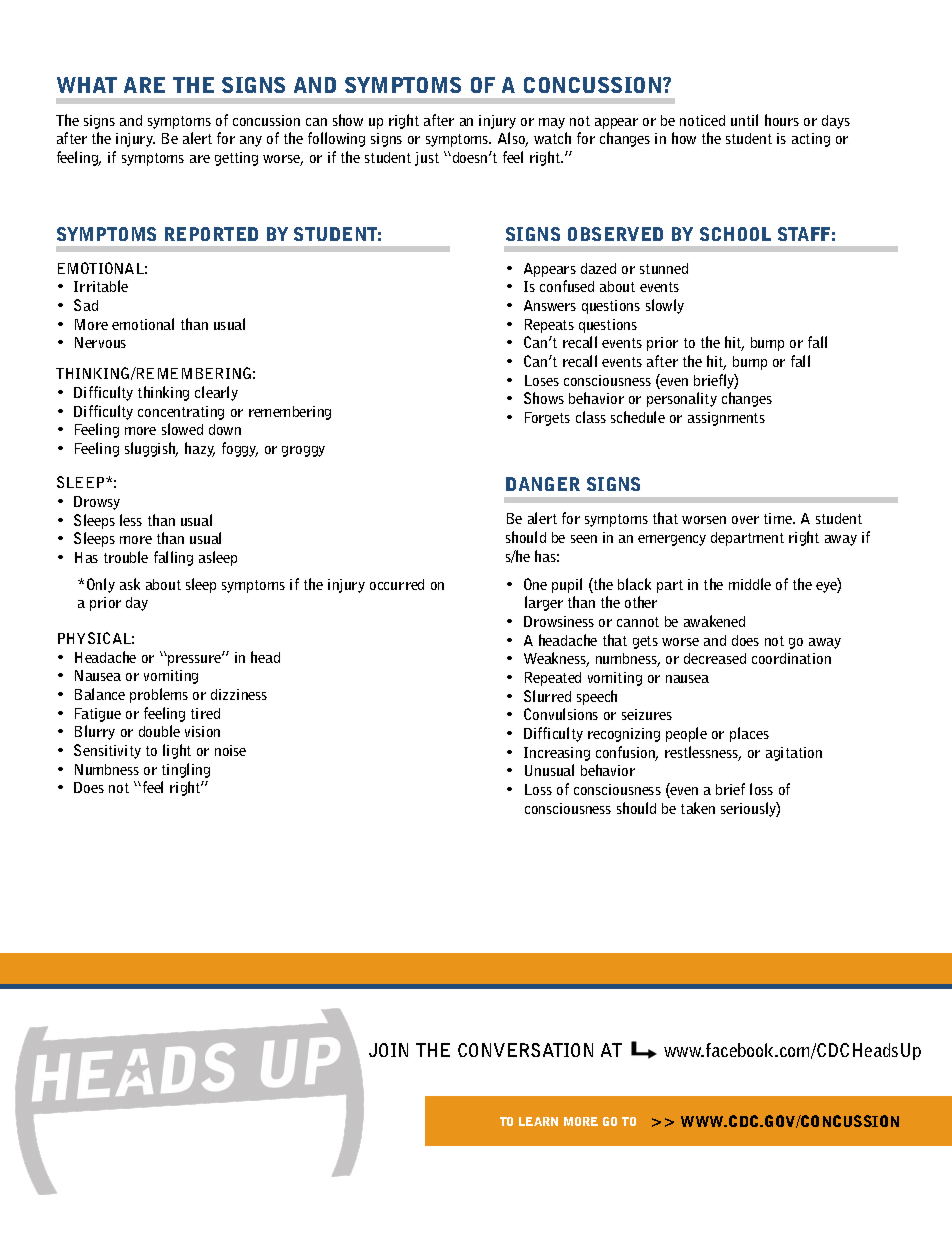 The image size is (952, 1233). I want to click on JOIN, so click(388, 1050).
